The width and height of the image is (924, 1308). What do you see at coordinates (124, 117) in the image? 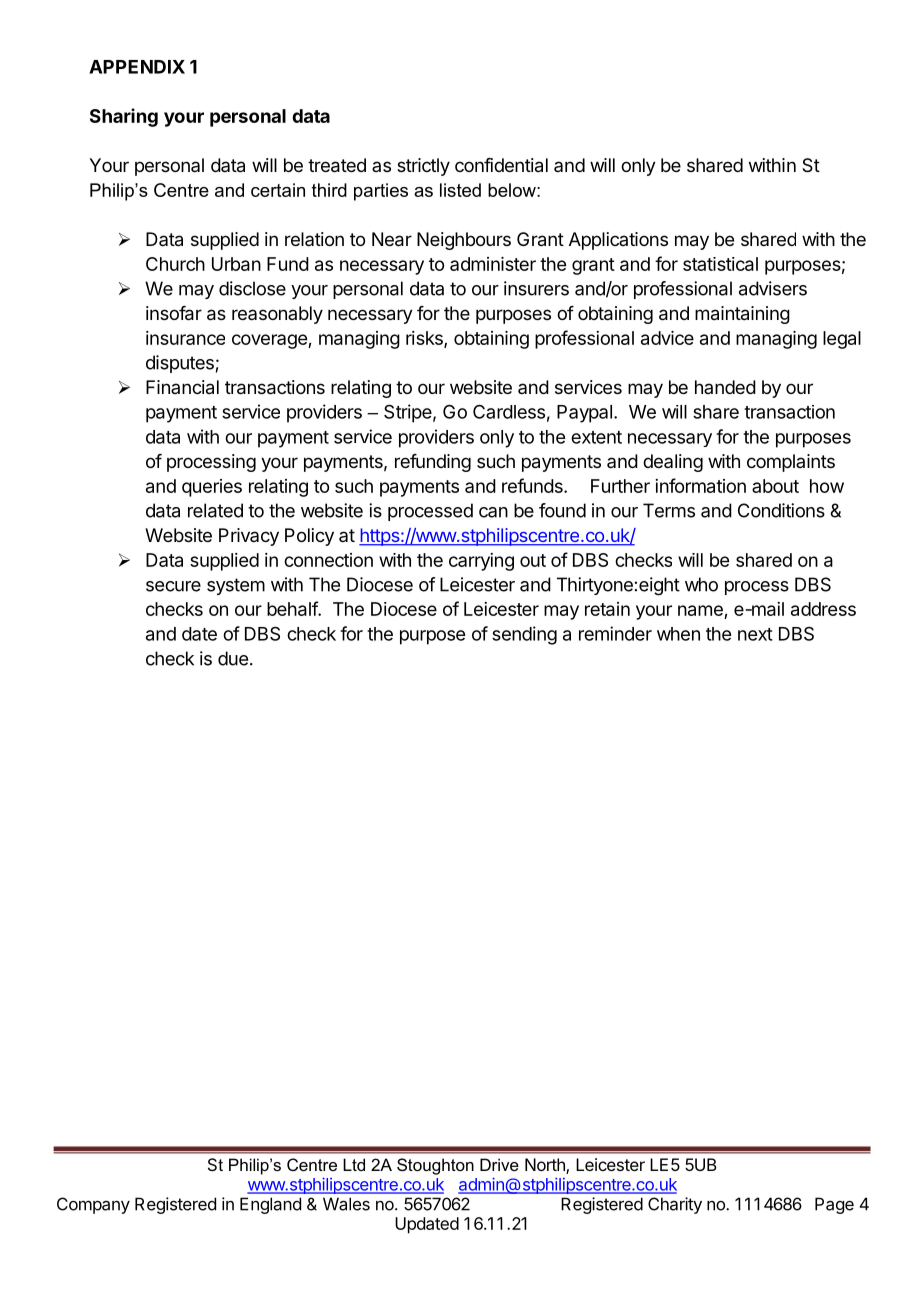
I see `Sharing` at bounding box center [124, 117].
